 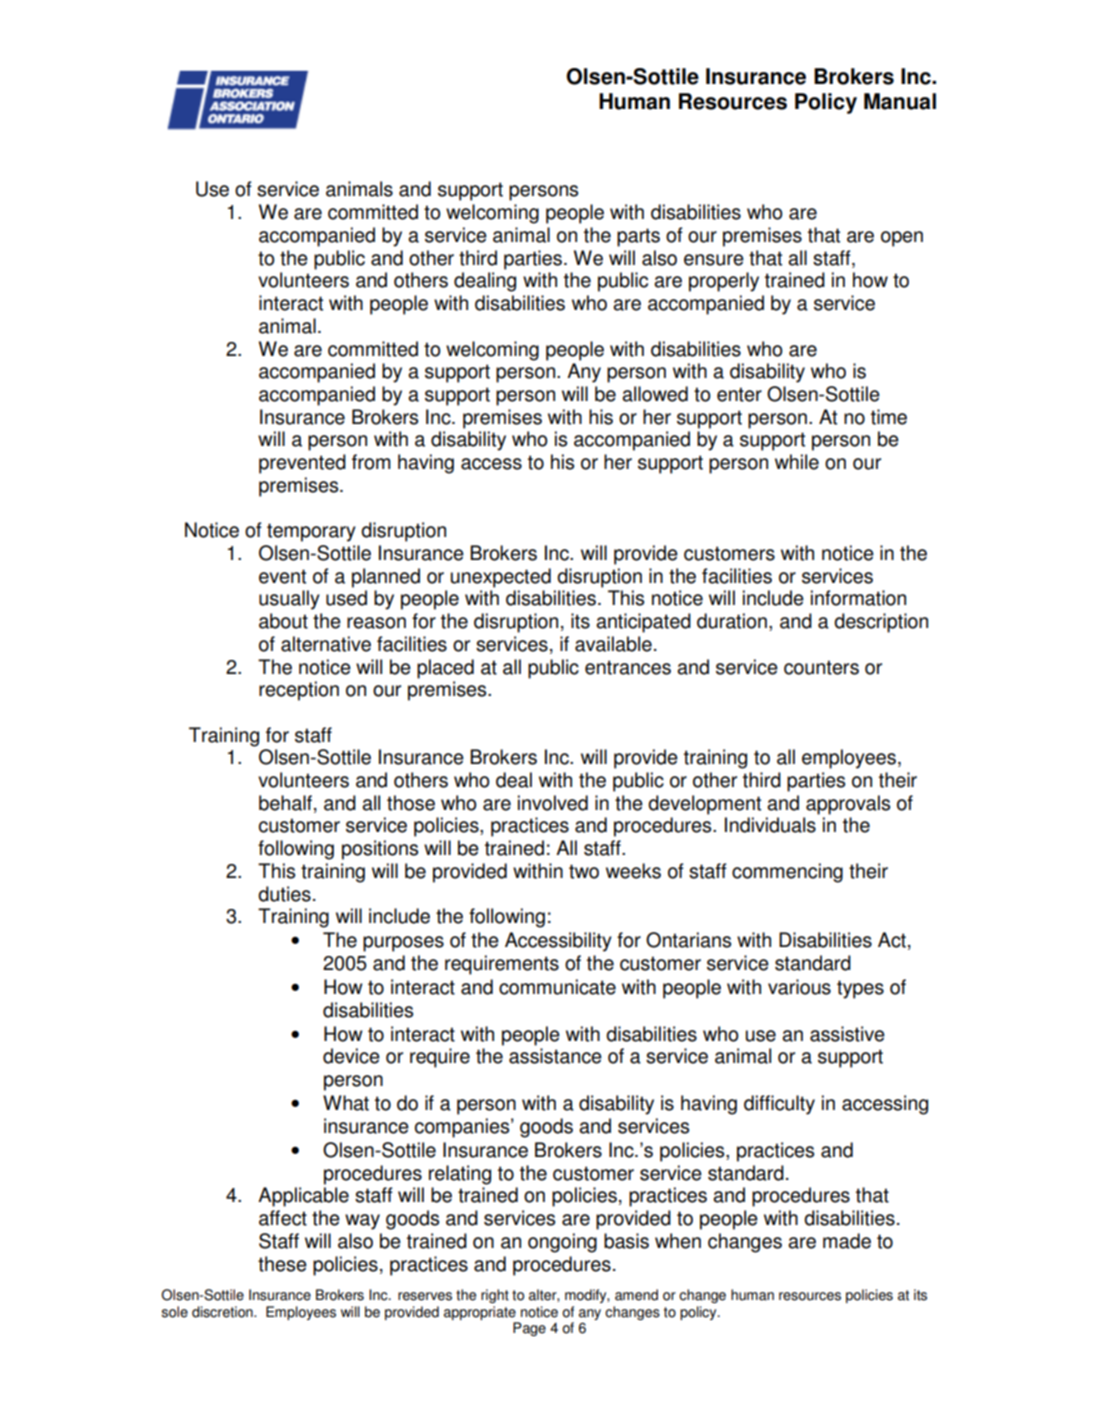 I want to click on parts, so click(x=638, y=237).
